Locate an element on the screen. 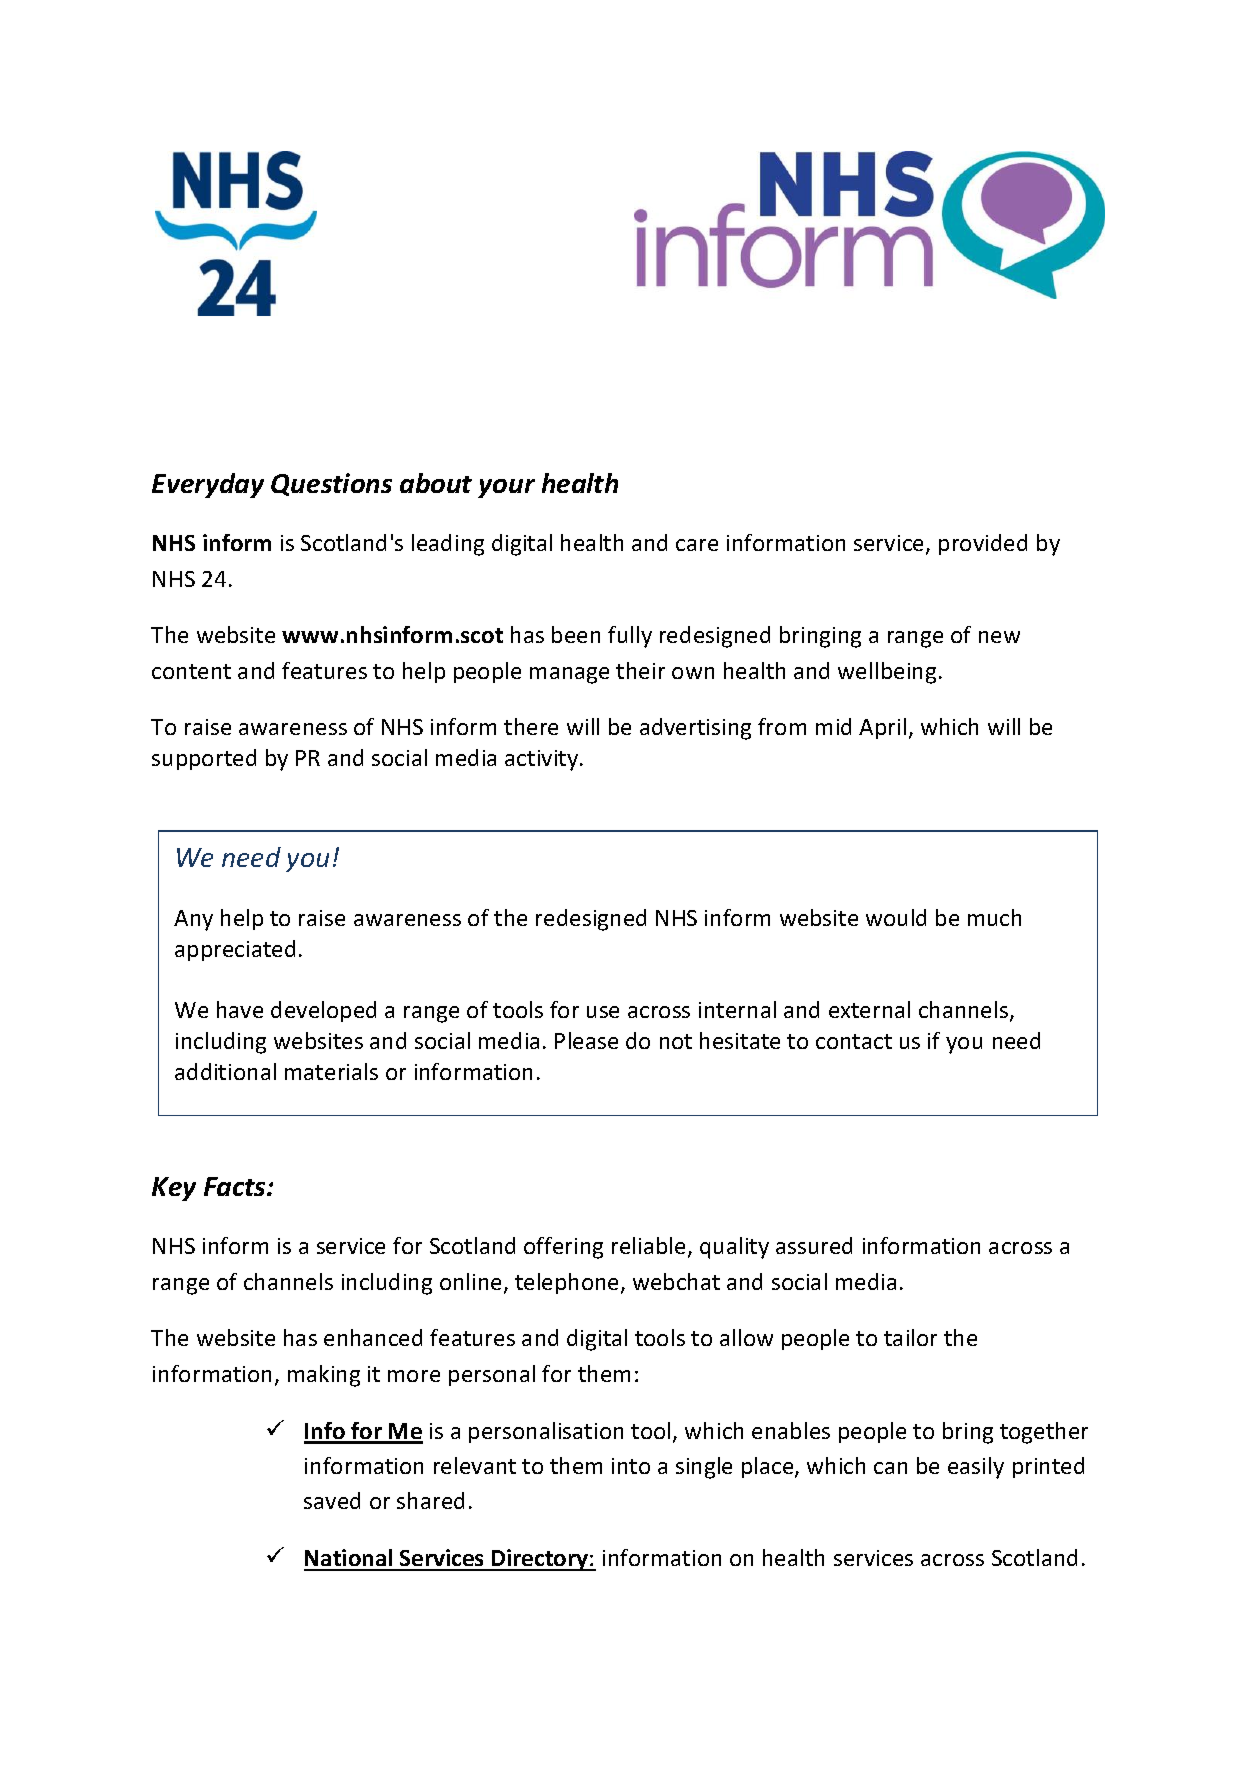 Image resolution: width=1256 pixels, height=1776 pixels. Please is located at coordinates (586, 1040).
